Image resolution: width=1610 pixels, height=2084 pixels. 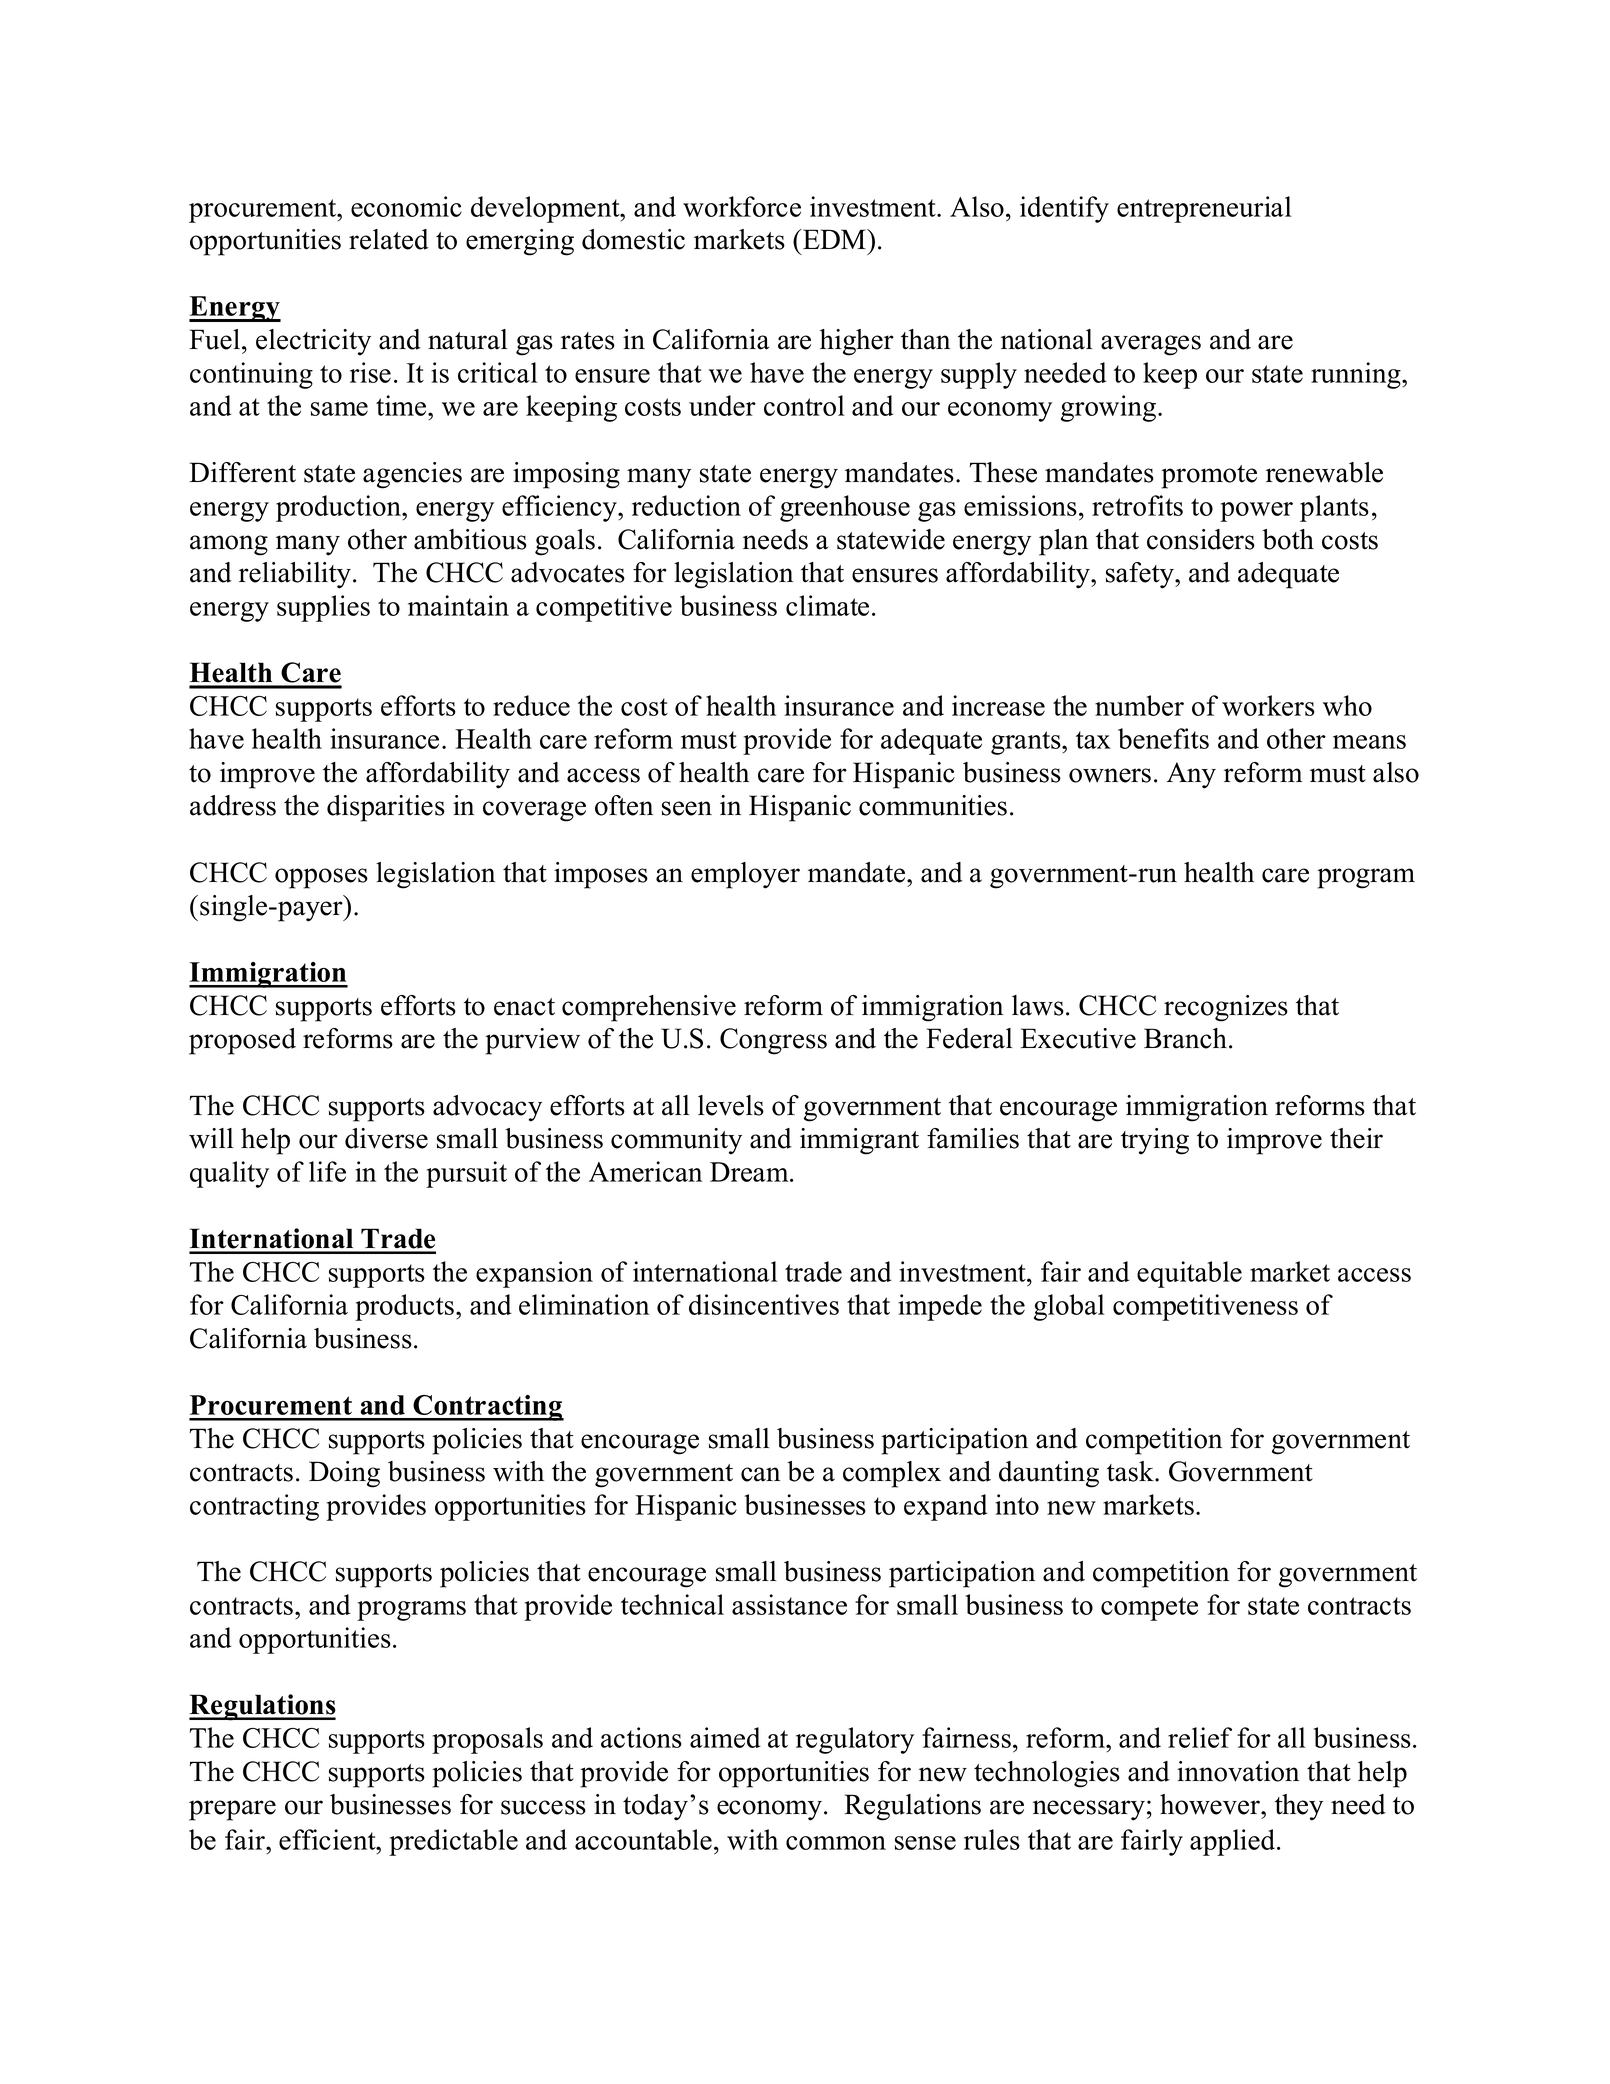 What do you see at coordinates (834, 239) in the image?
I see `EDM` at bounding box center [834, 239].
